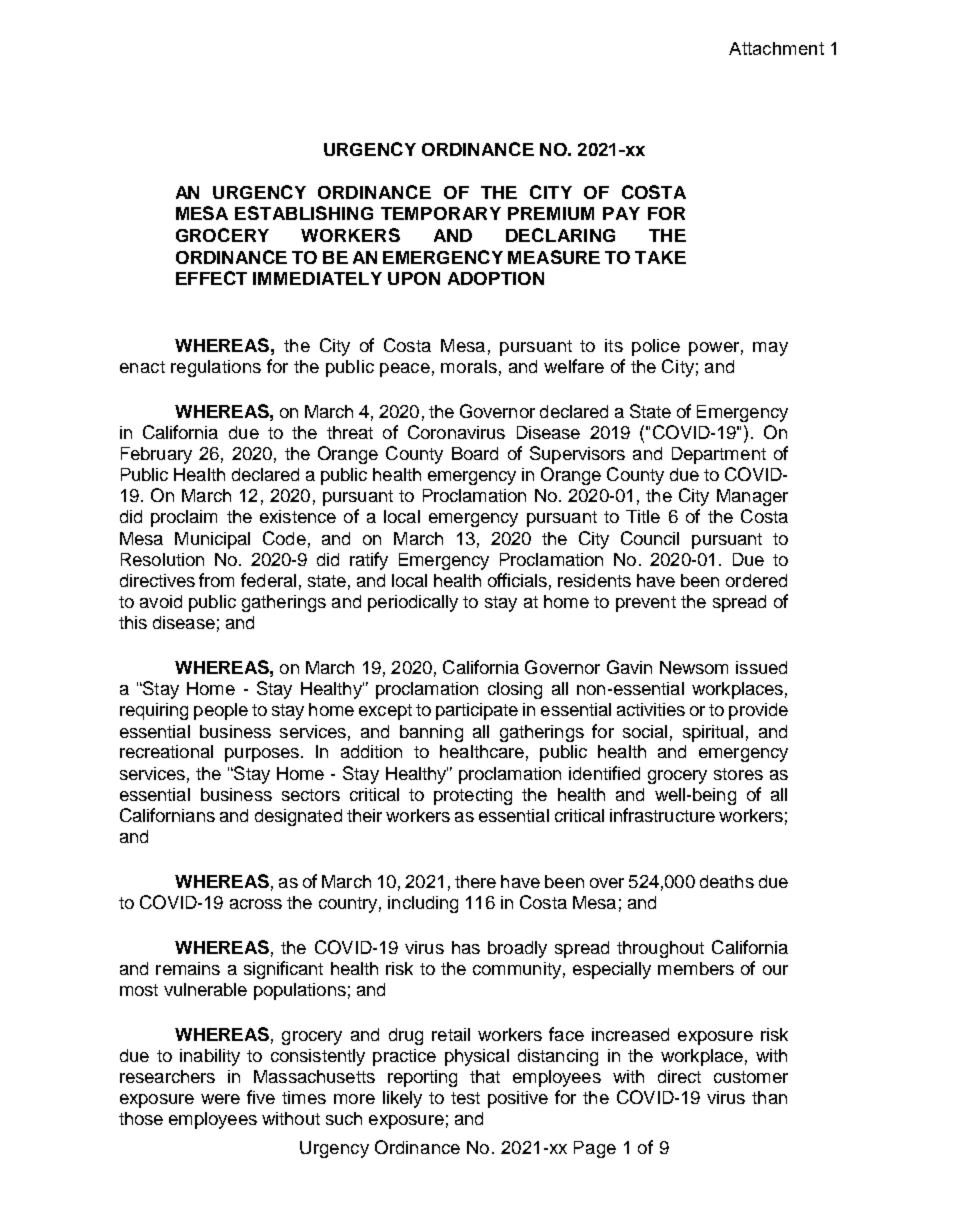 This document has height=1232, width=955. I want to click on TEMPORARY, so click(441, 213).
